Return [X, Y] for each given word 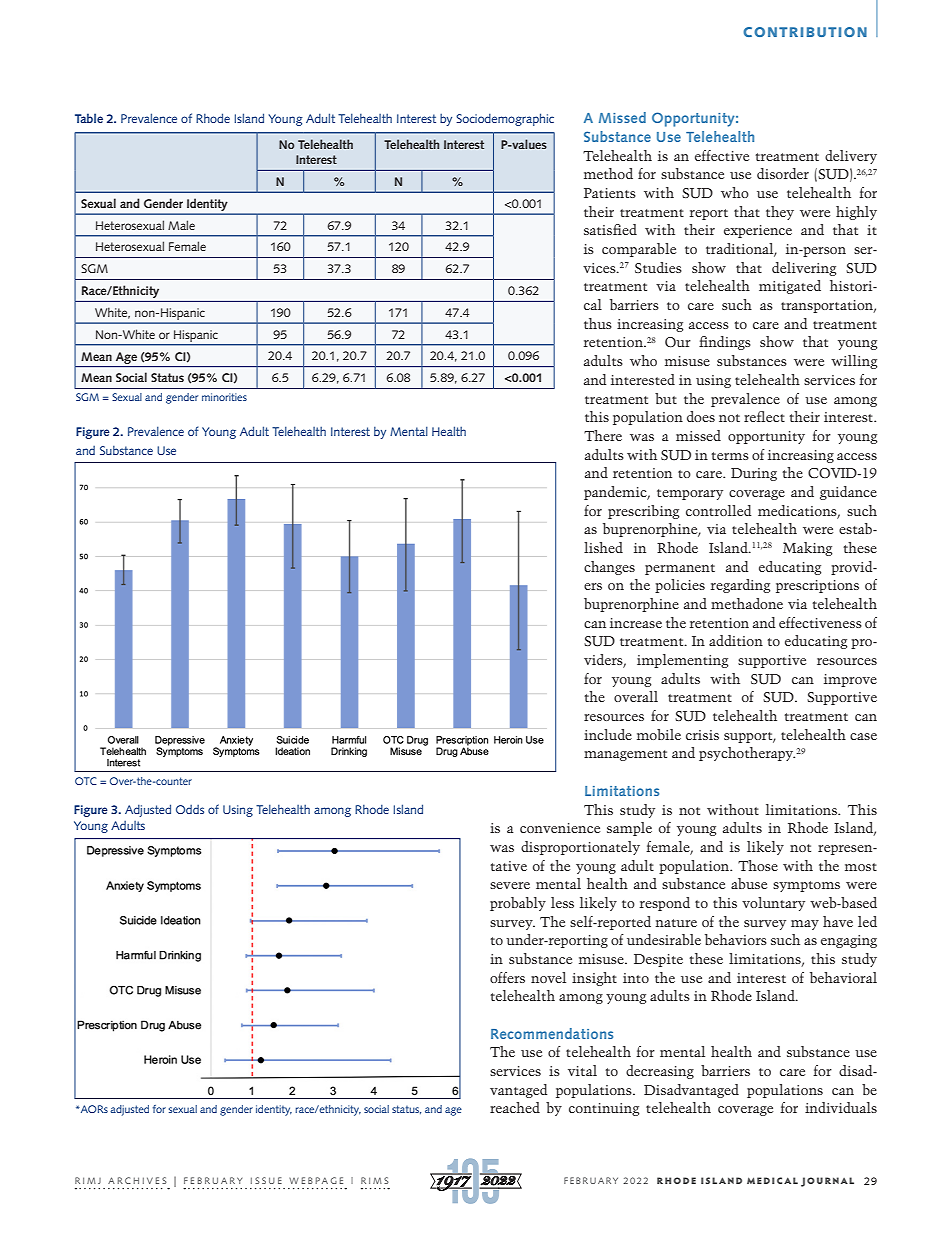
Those [758, 865]
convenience [560, 828]
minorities [224, 397]
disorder [783, 173]
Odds [190, 809]
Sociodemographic [505, 119]
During [754, 474]
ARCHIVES [137, 1180]
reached [515, 1107]
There [603, 435]
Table [89, 118]
